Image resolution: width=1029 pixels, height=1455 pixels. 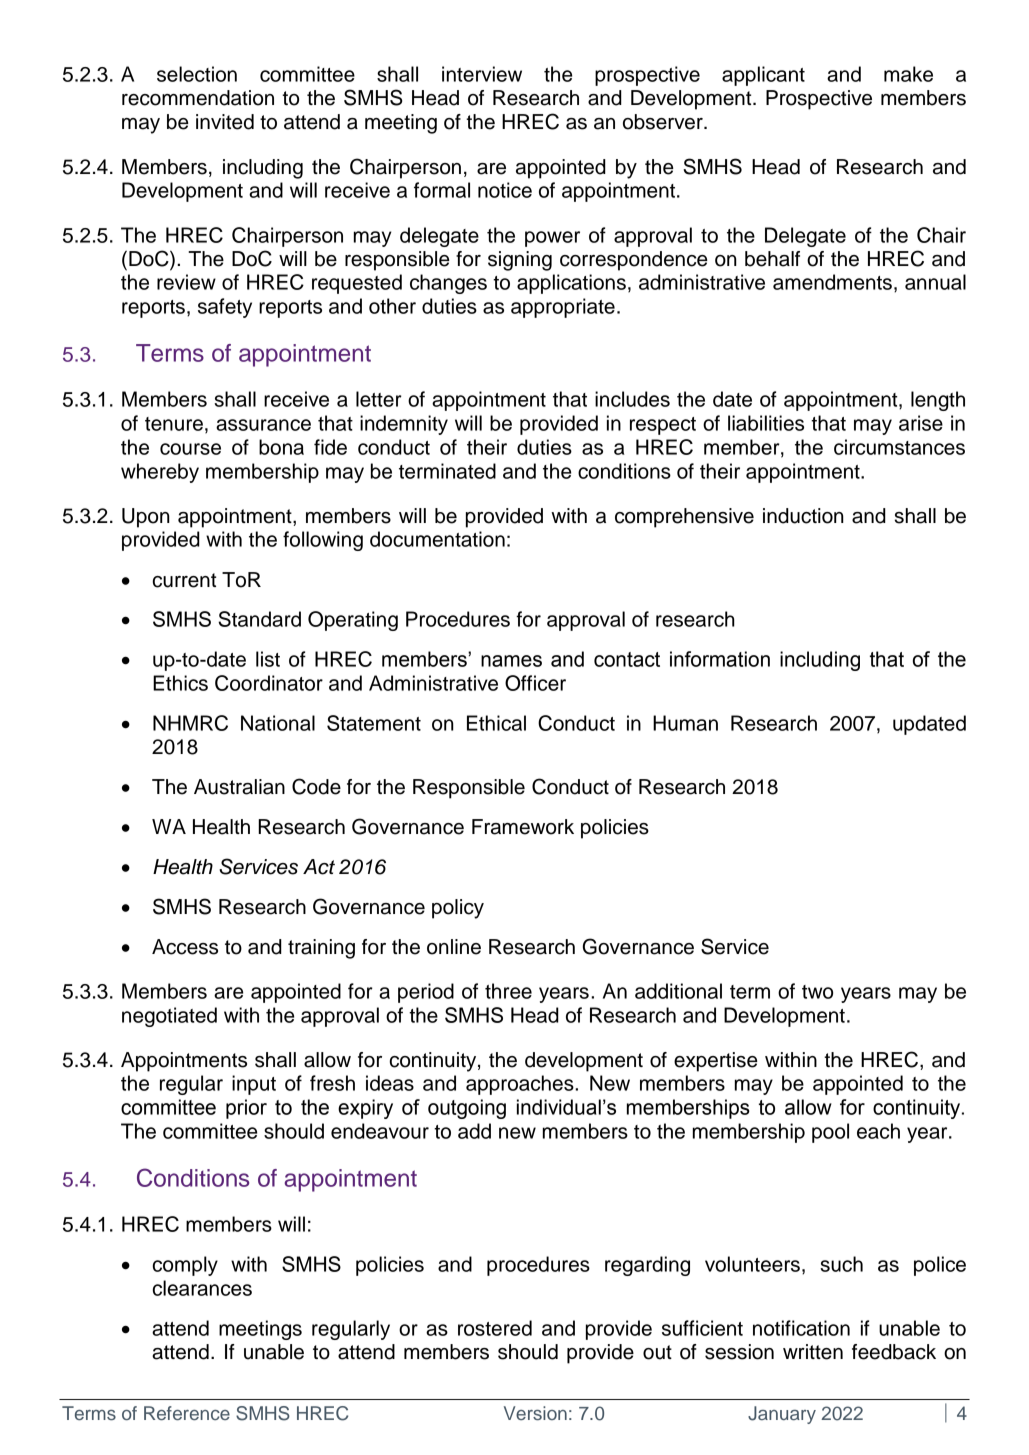 I want to click on Version, so click(x=535, y=1413).
